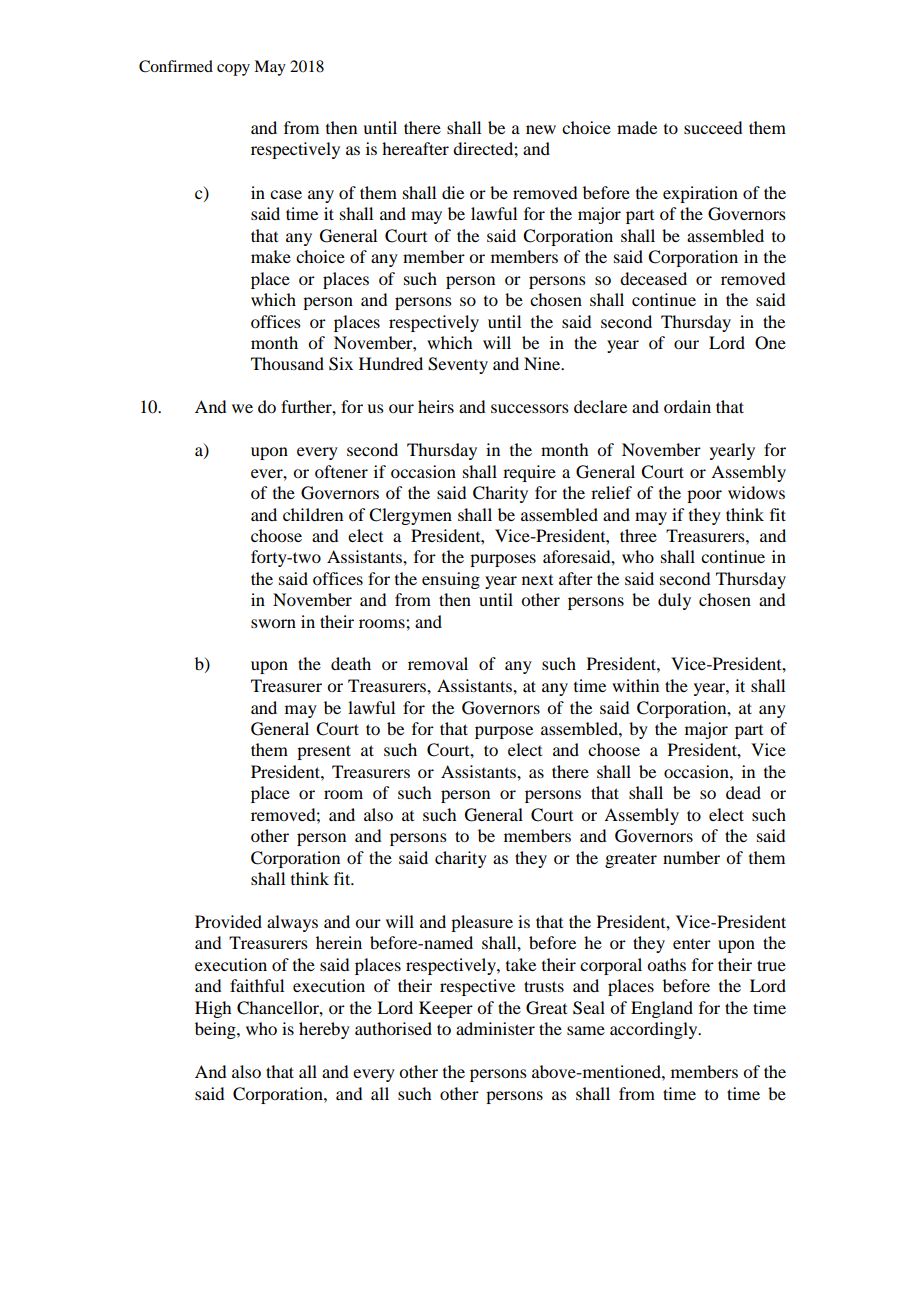  I want to click on removal, so click(438, 663).
